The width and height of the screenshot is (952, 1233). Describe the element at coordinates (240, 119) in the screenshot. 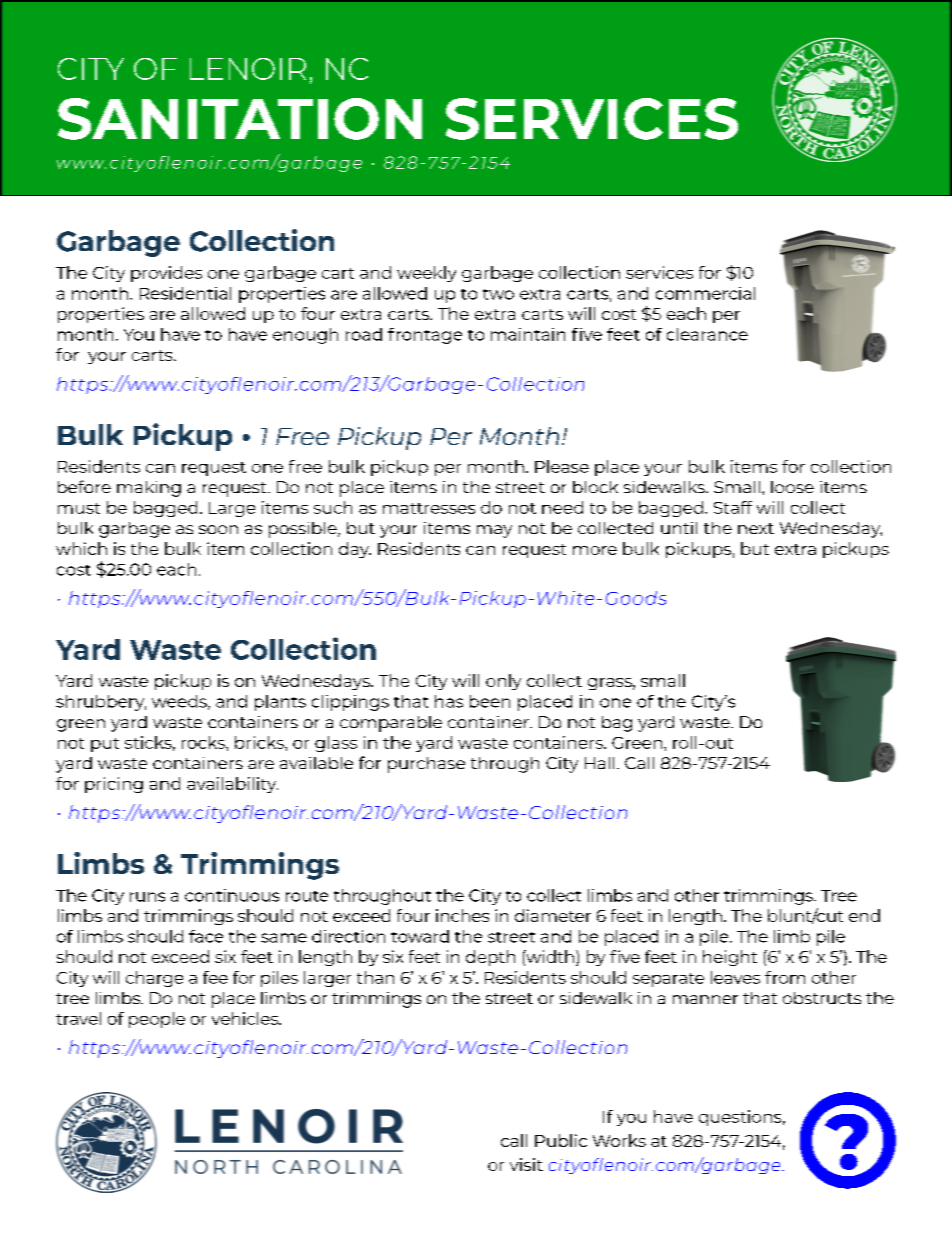

I see `SANITATION` at that location.
